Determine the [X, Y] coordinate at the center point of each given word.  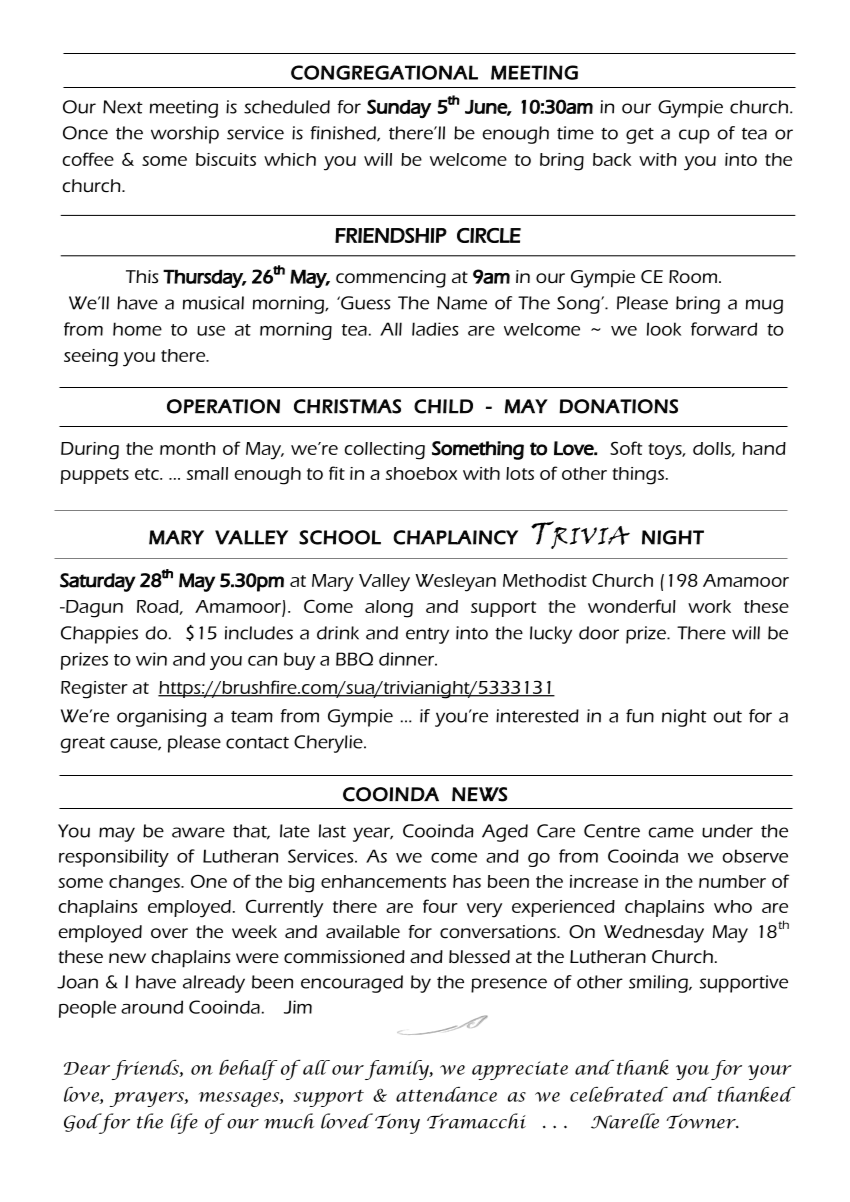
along [389, 609]
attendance [446, 1094]
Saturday [98, 582]
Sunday [399, 108]
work [709, 606]
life [184, 1123]
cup [694, 136]
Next [123, 107]
